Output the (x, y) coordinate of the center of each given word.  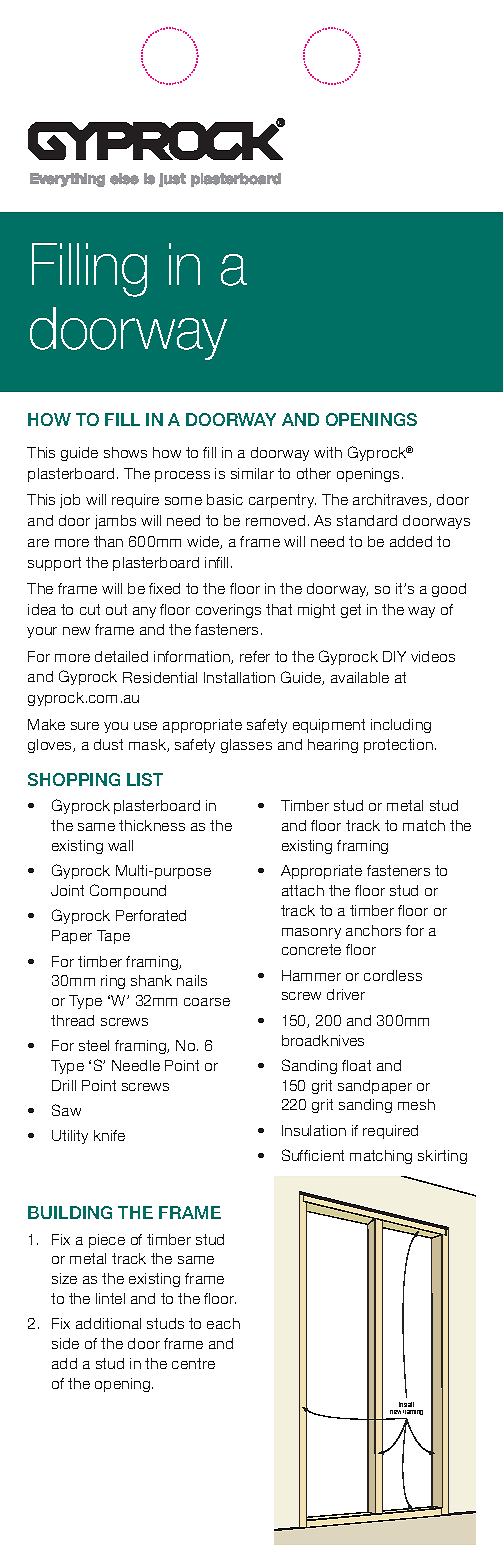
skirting (442, 1157)
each (223, 1323)
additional (108, 1323)
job (70, 501)
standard (367, 520)
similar (252, 473)
